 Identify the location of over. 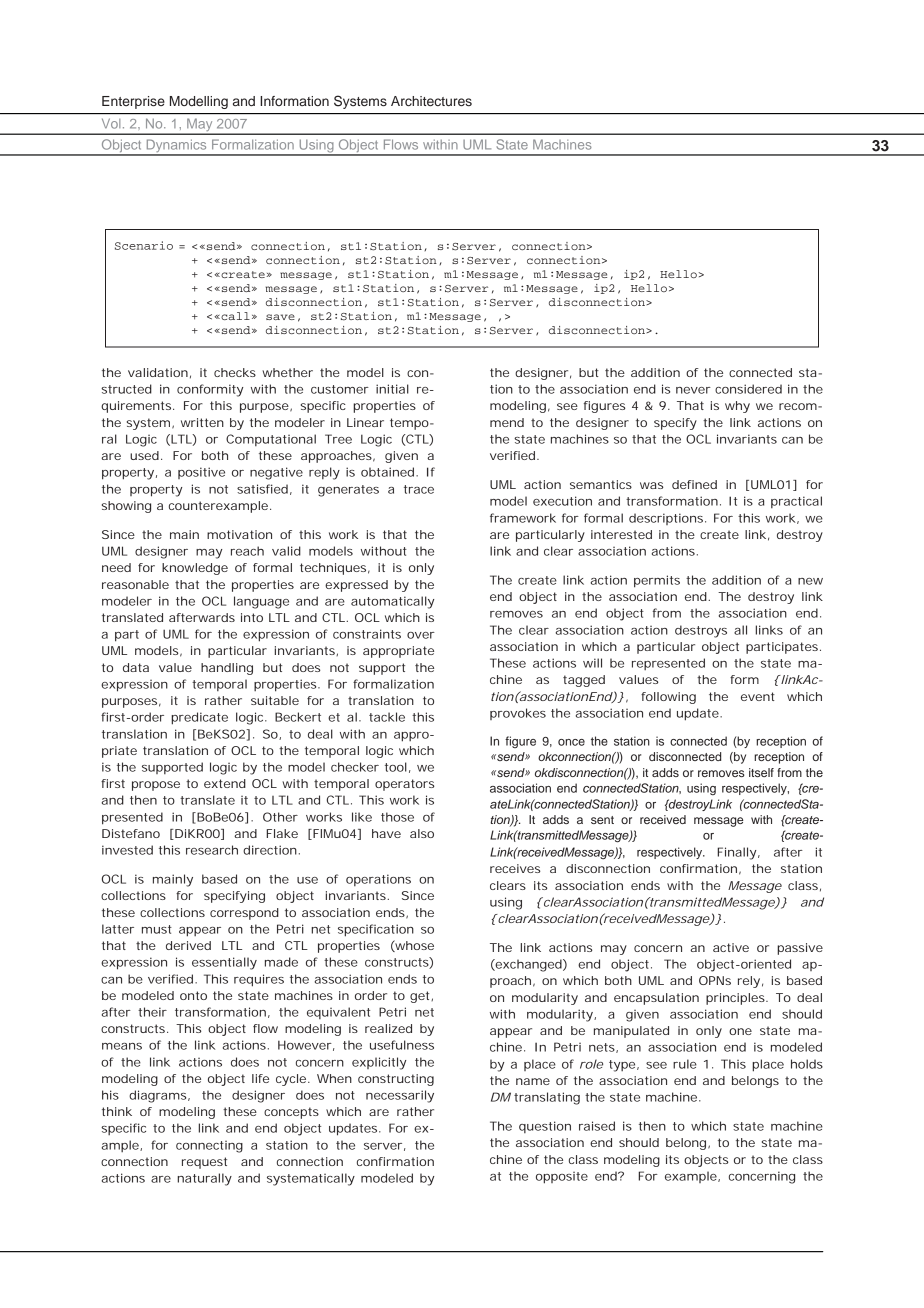
(421, 635).
